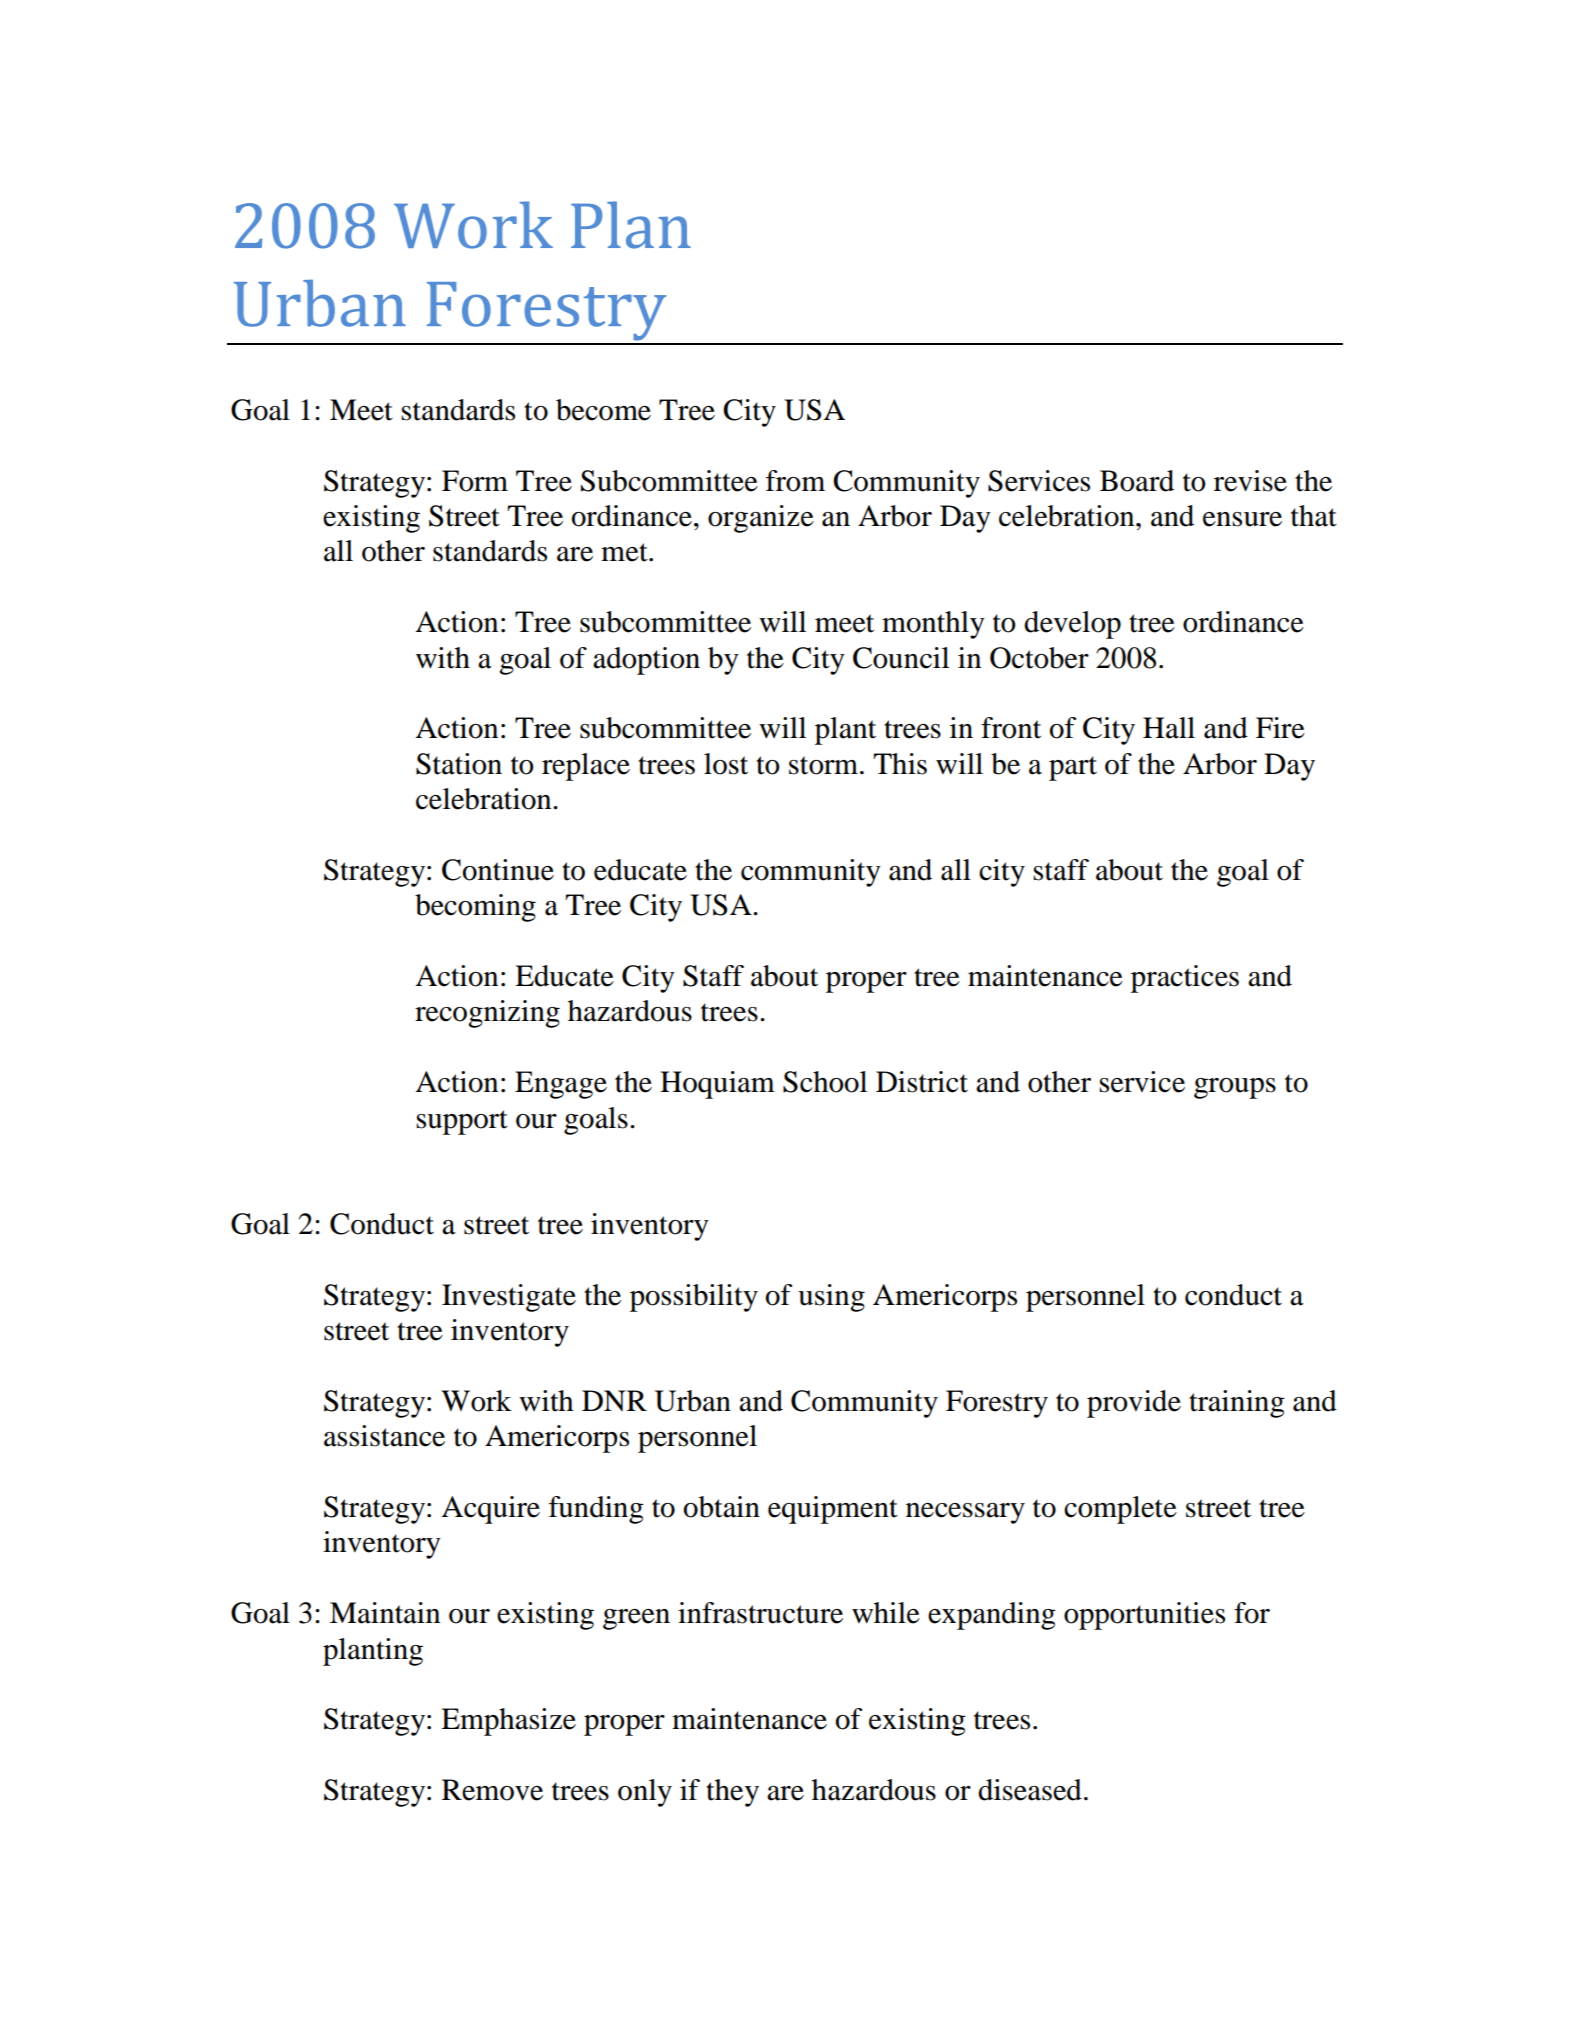 The height and width of the document is (2031, 1569). I want to click on support, so click(462, 1122).
